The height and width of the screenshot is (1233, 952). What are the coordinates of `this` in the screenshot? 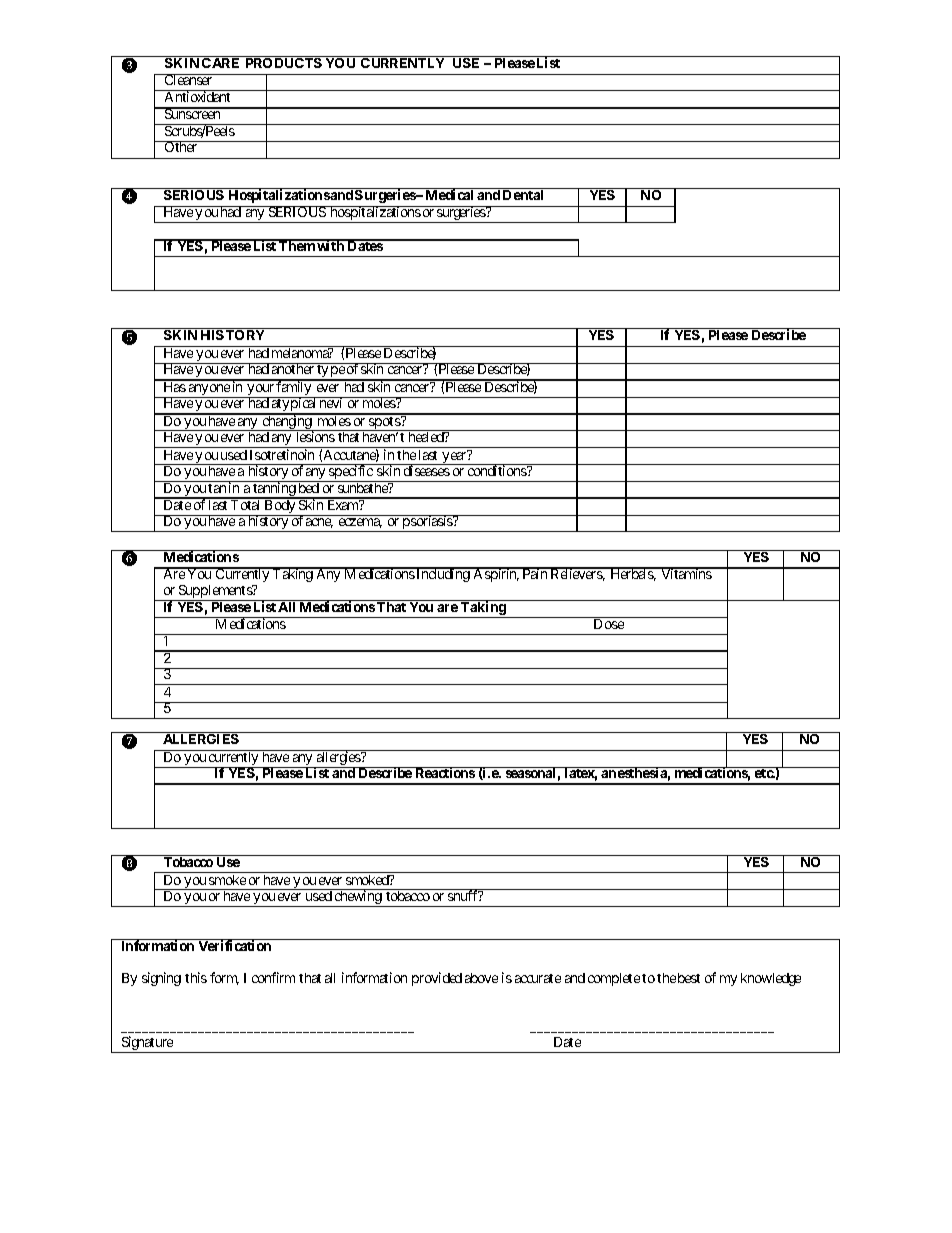 It's located at (196, 977).
